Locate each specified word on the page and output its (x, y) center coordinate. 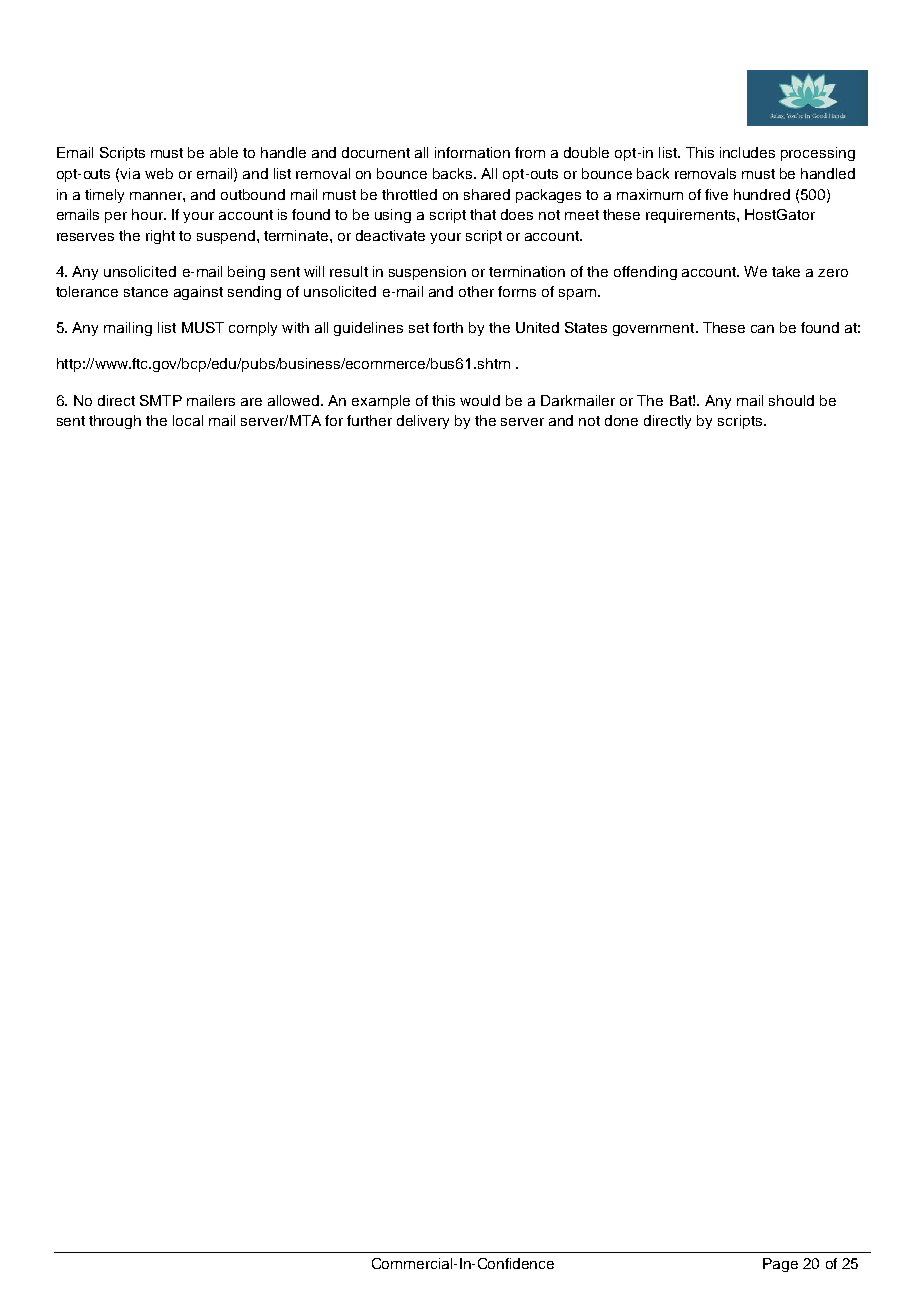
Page (780, 1265)
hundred (762, 194)
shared (487, 194)
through (115, 422)
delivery (423, 422)
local (188, 420)
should (791, 400)
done (621, 420)
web (159, 173)
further (369, 420)
